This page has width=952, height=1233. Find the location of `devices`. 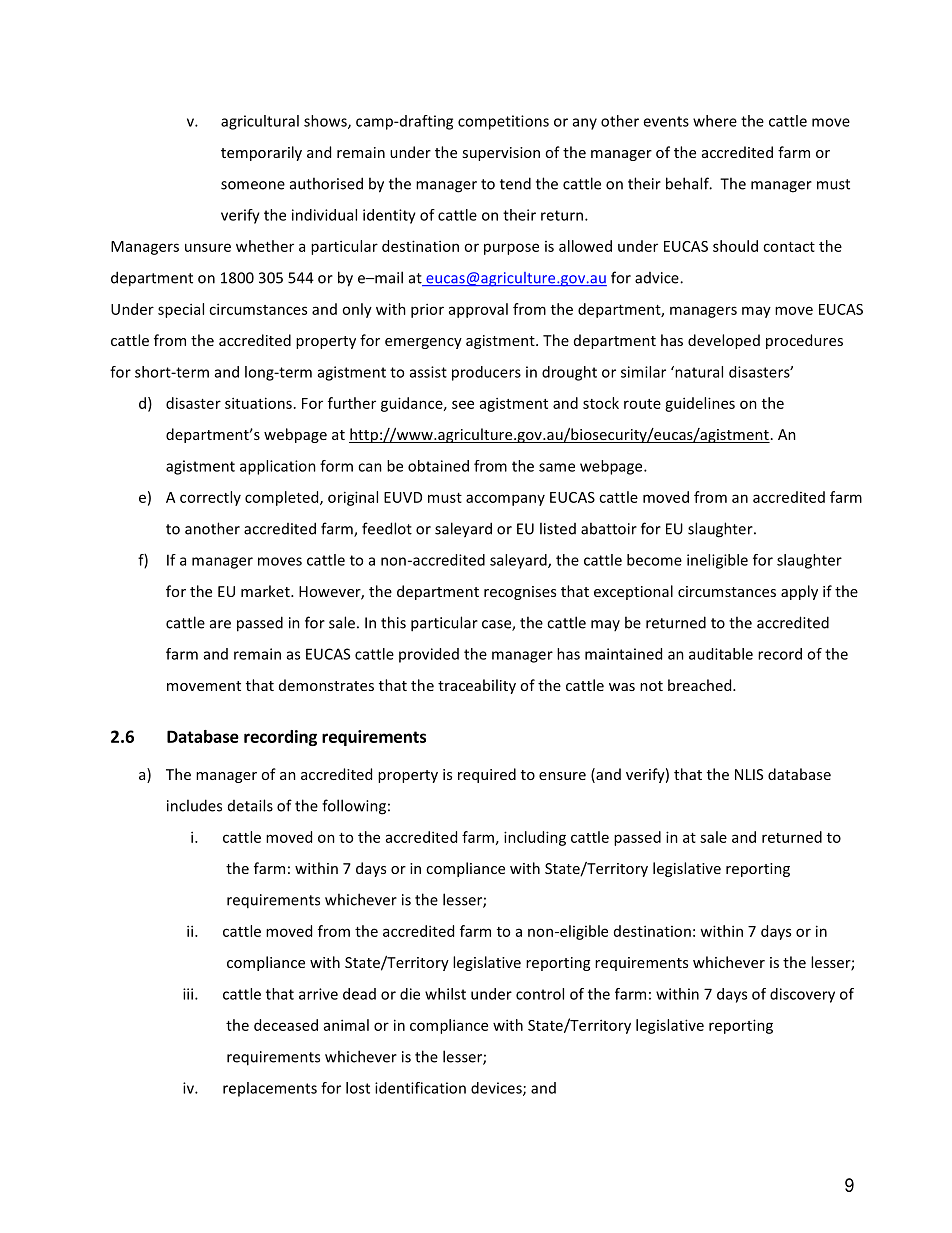

devices is located at coordinates (497, 1089).
